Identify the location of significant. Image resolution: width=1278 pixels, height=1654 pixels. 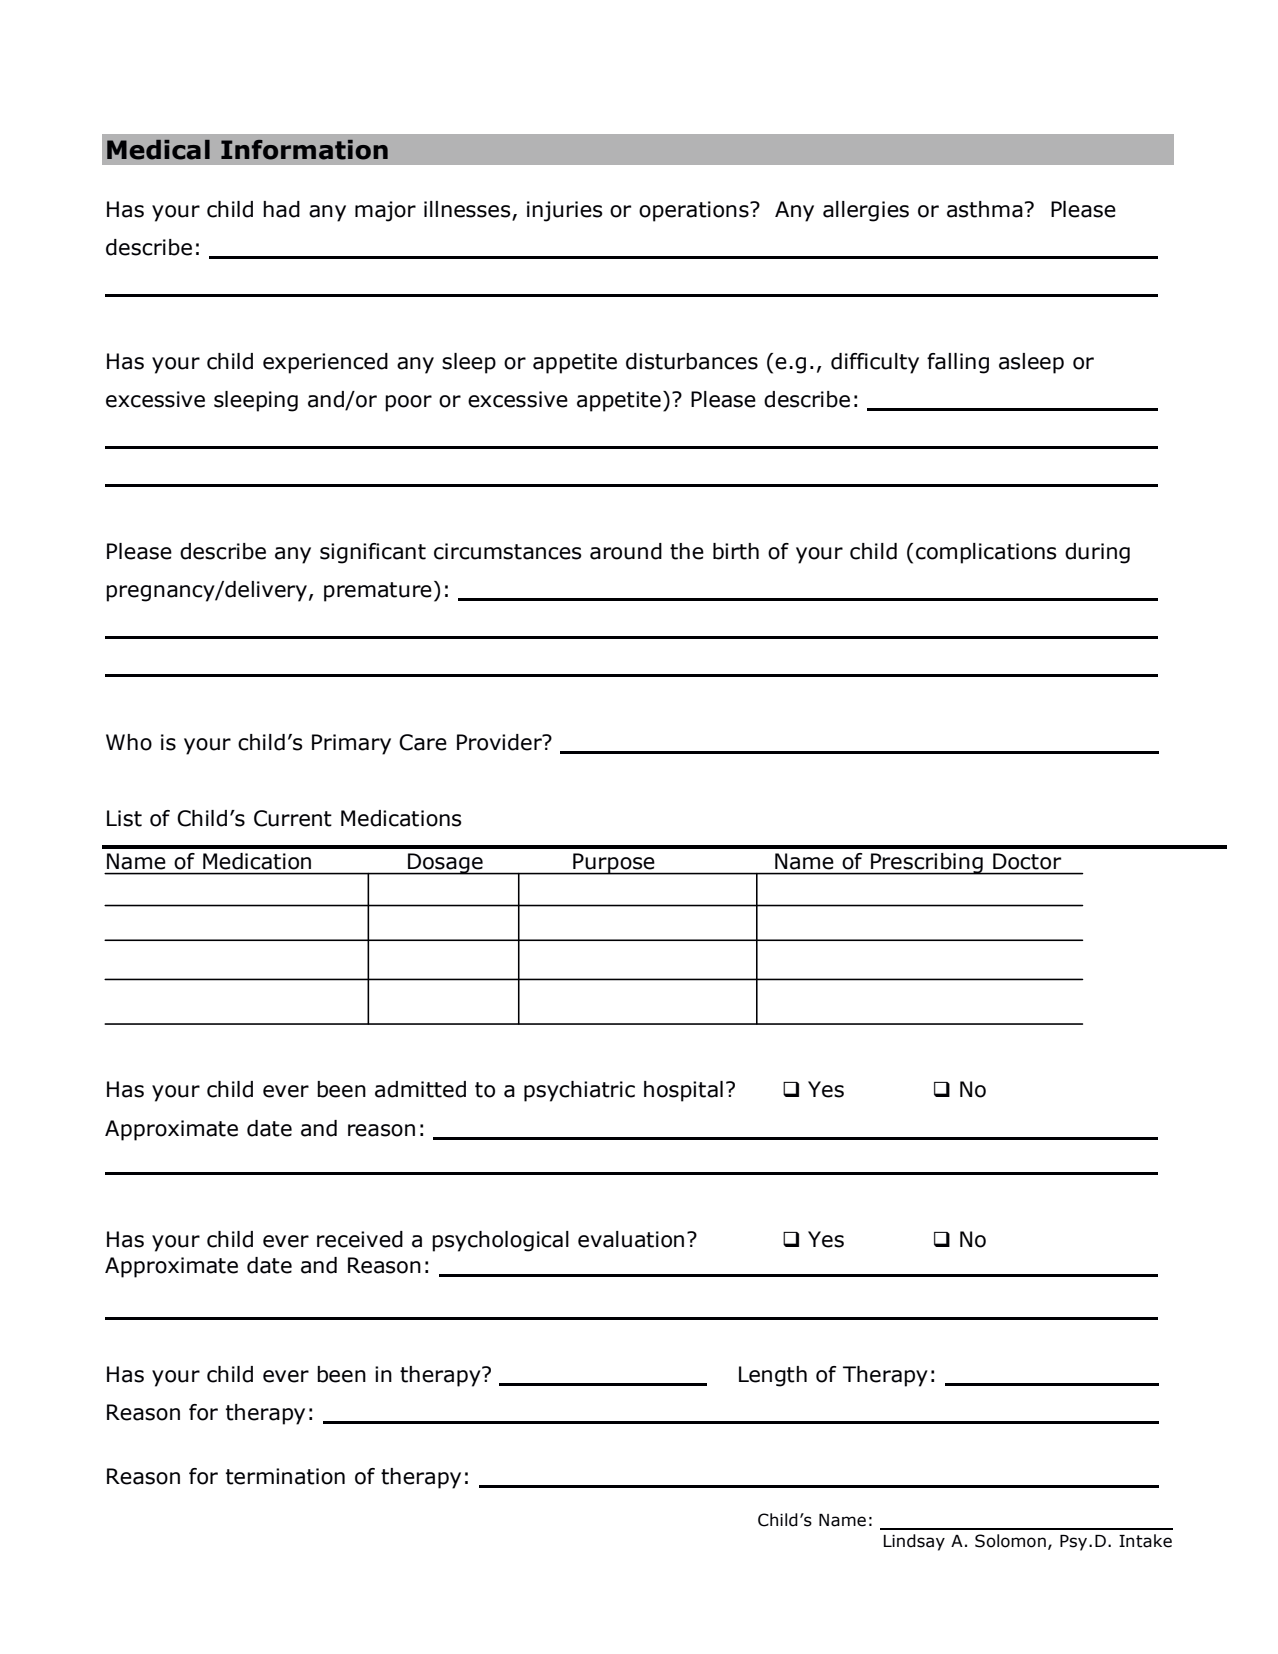
(373, 553).
